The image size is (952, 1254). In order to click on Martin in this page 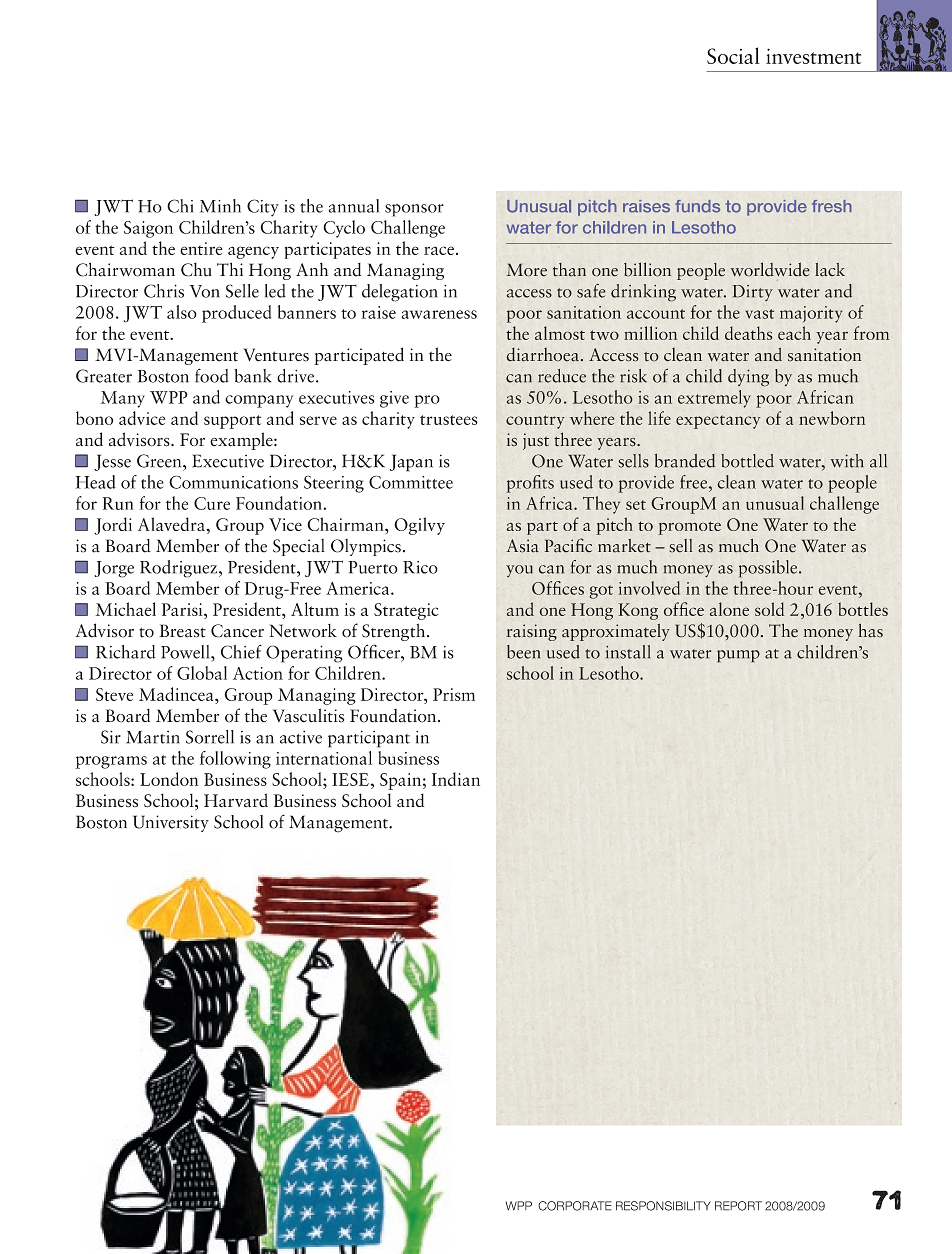, I will do `click(153, 737)`.
